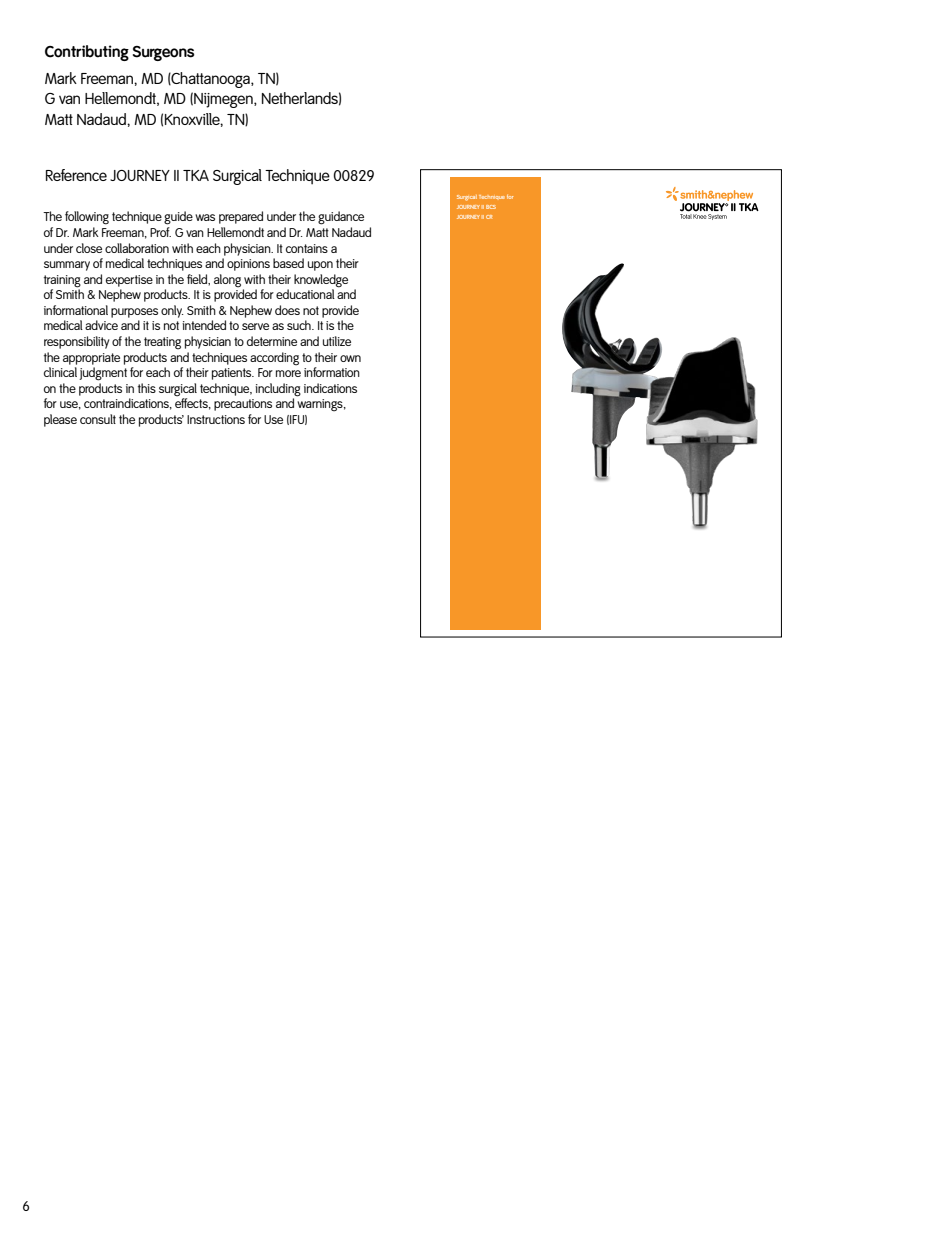  What do you see at coordinates (98, 419) in the image?
I see `consult` at bounding box center [98, 419].
